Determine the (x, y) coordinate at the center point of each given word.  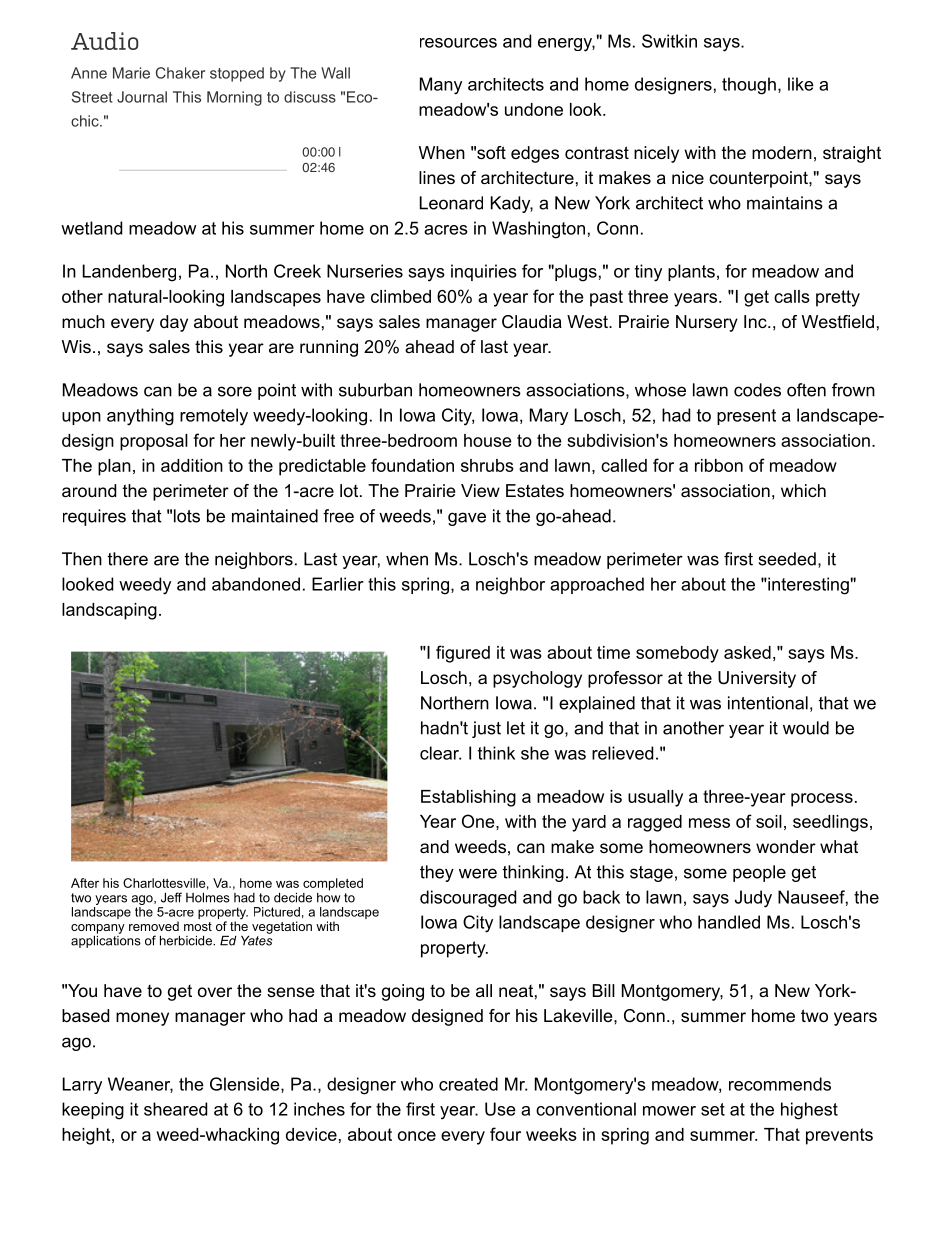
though (749, 86)
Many (441, 86)
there (128, 559)
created (468, 1084)
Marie (131, 73)
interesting (807, 586)
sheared (175, 1109)
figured (463, 654)
